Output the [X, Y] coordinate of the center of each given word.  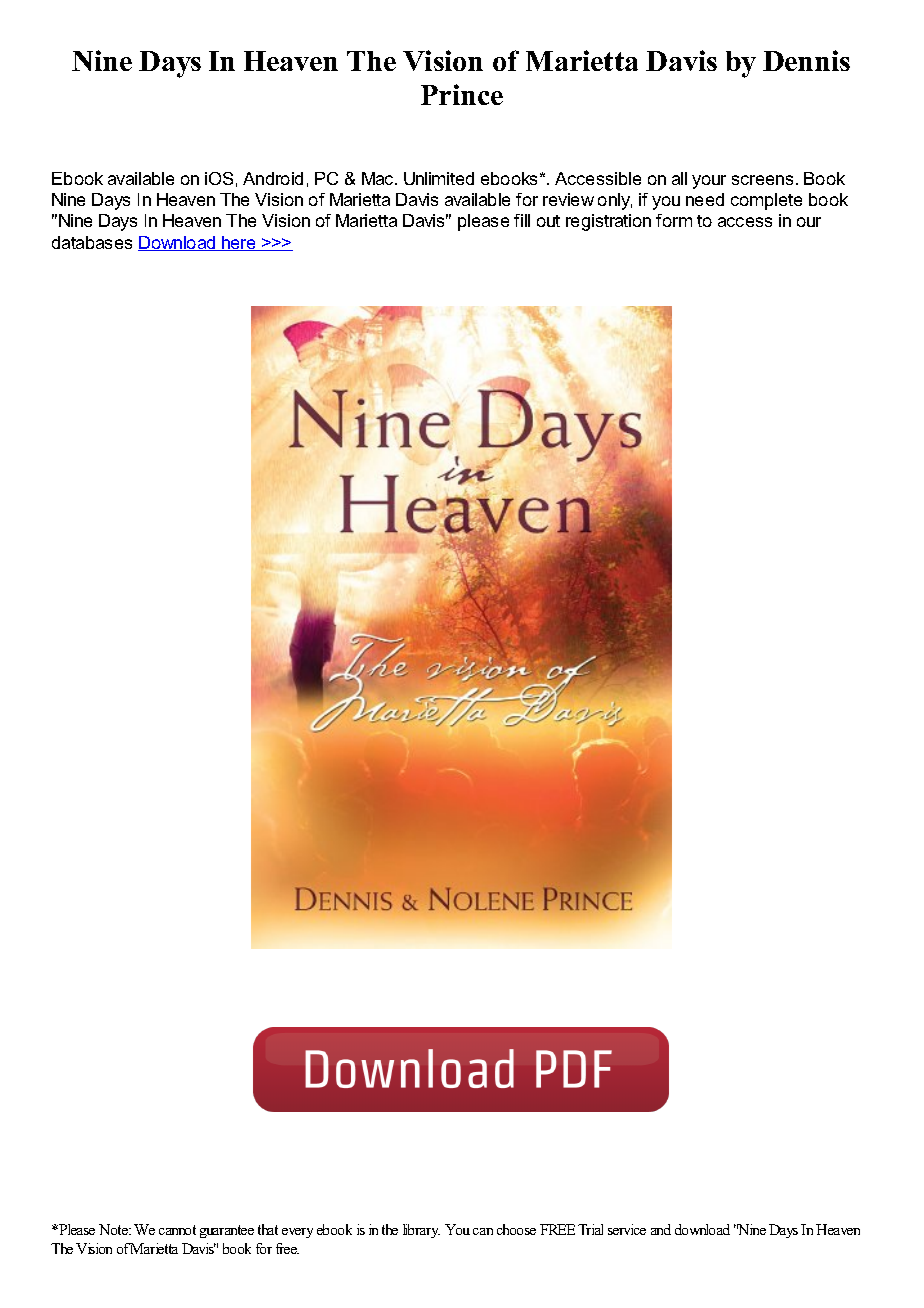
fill [522, 220]
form [674, 220]
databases [92, 242]
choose [516, 1229]
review [568, 199]
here [239, 243]
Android [273, 178]
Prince [462, 94]
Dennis [806, 60]
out [548, 221]
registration [608, 222]
